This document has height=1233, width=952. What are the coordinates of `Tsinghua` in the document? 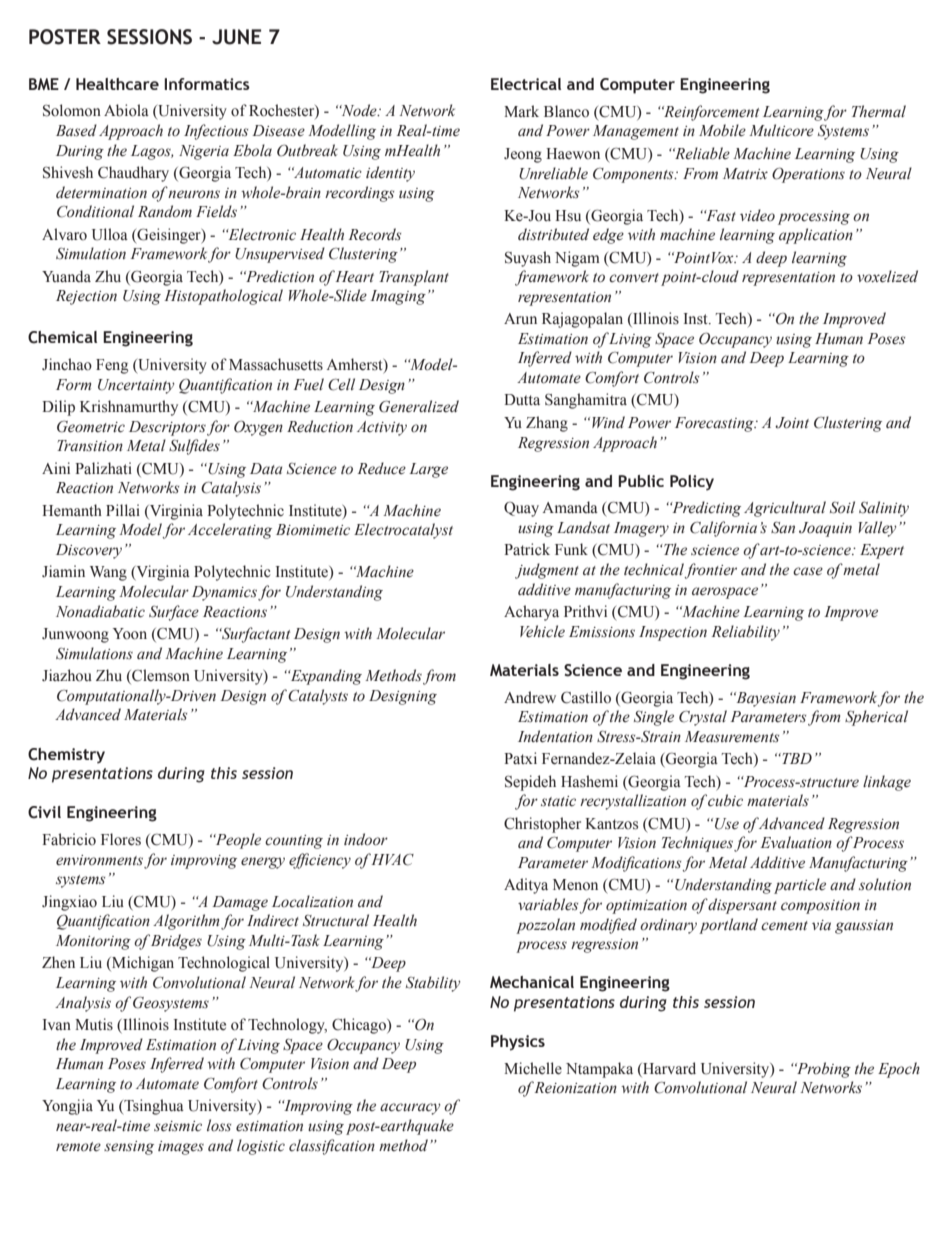 It's located at (153, 1107).
